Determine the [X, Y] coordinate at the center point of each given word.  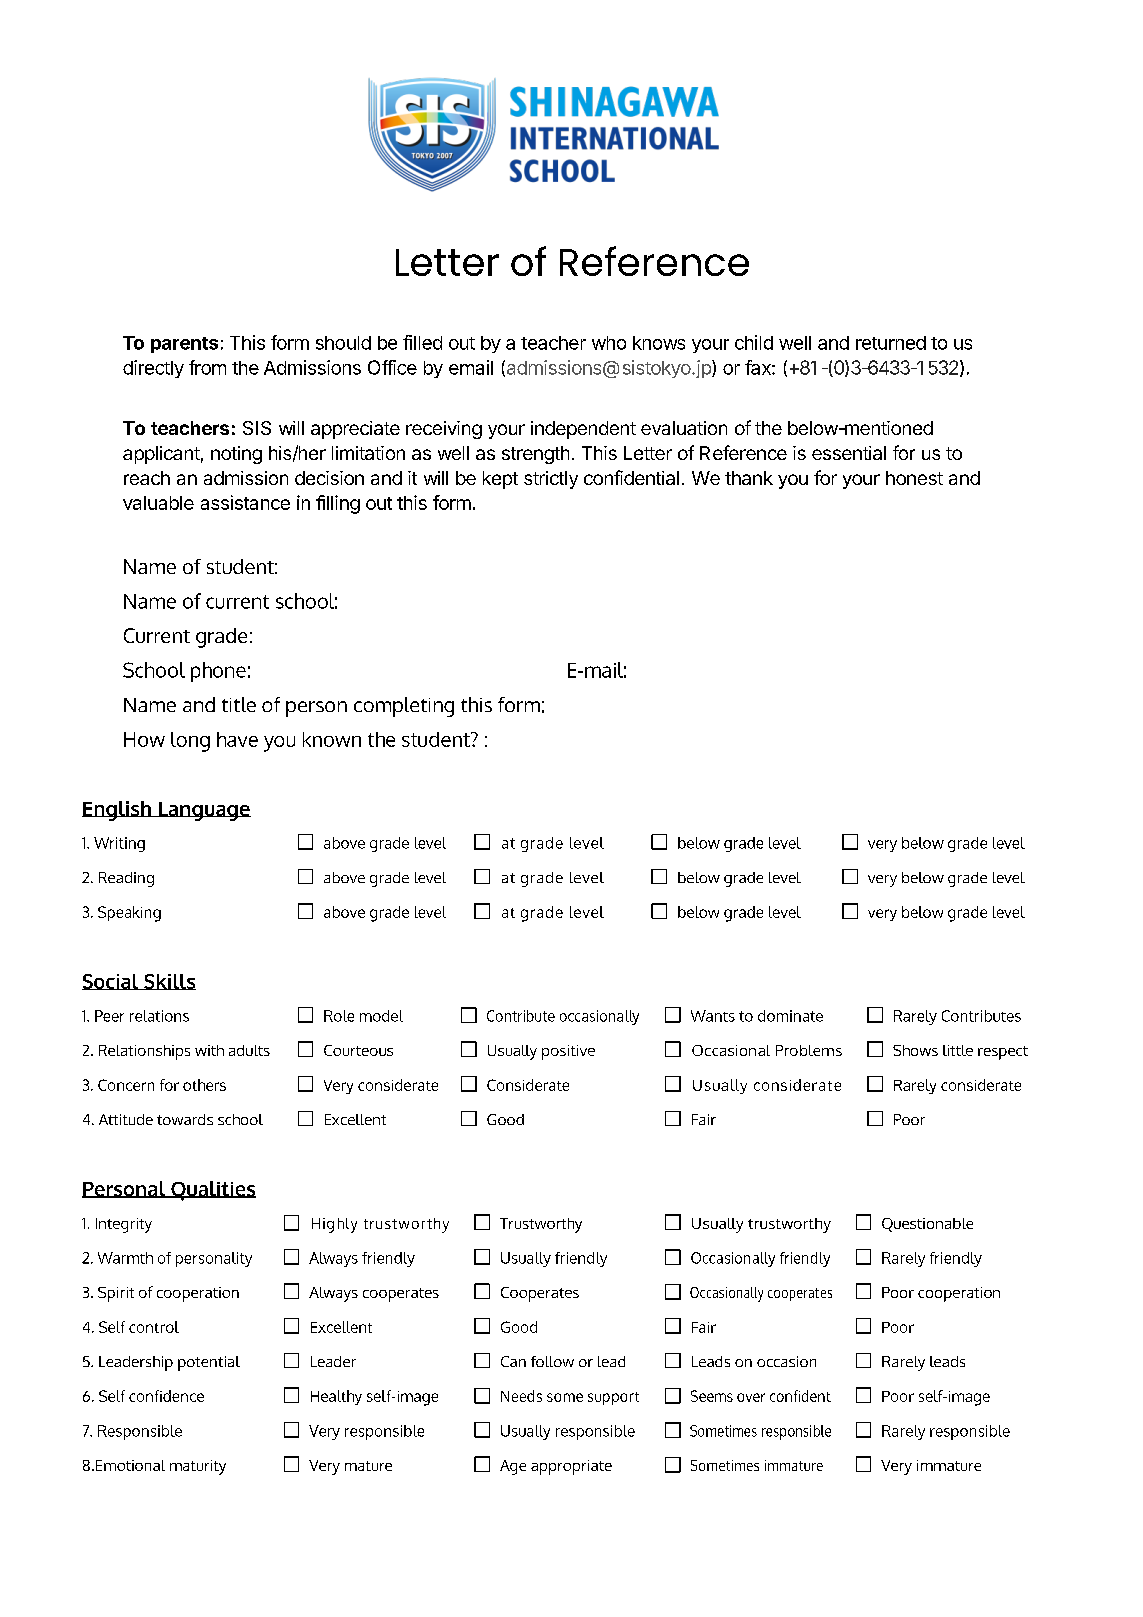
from [207, 367]
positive [568, 1052]
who [609, 343]
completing [404, 707]
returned [891, 343]
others [204, 1085]
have [237, 739]
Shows [915, 1050]
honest [914, 478]
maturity [198, 1467]
